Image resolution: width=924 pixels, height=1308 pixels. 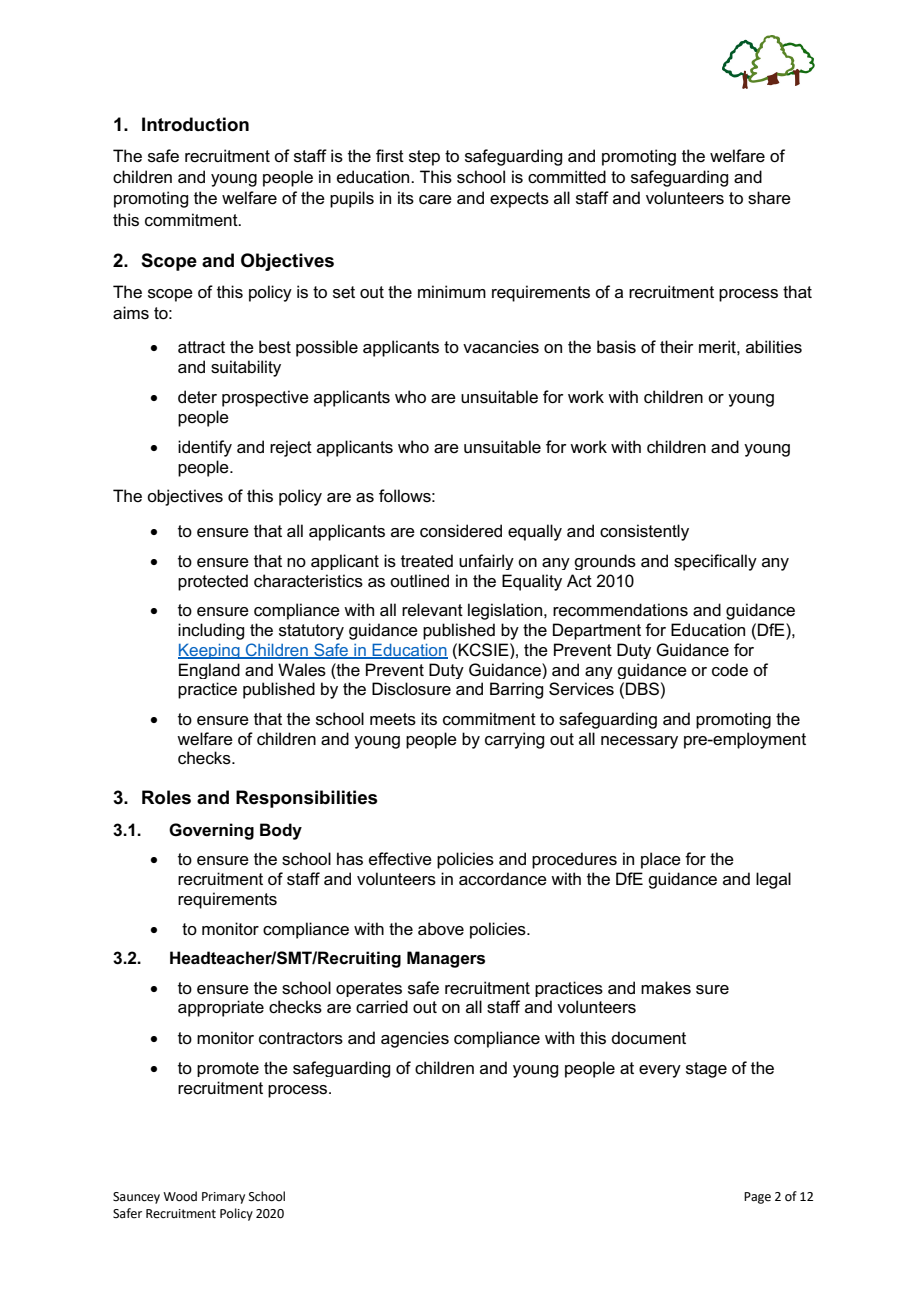 What do you see at coordinates (424, 158) in the image?
I see `step` at bounding box center [424, 158].
